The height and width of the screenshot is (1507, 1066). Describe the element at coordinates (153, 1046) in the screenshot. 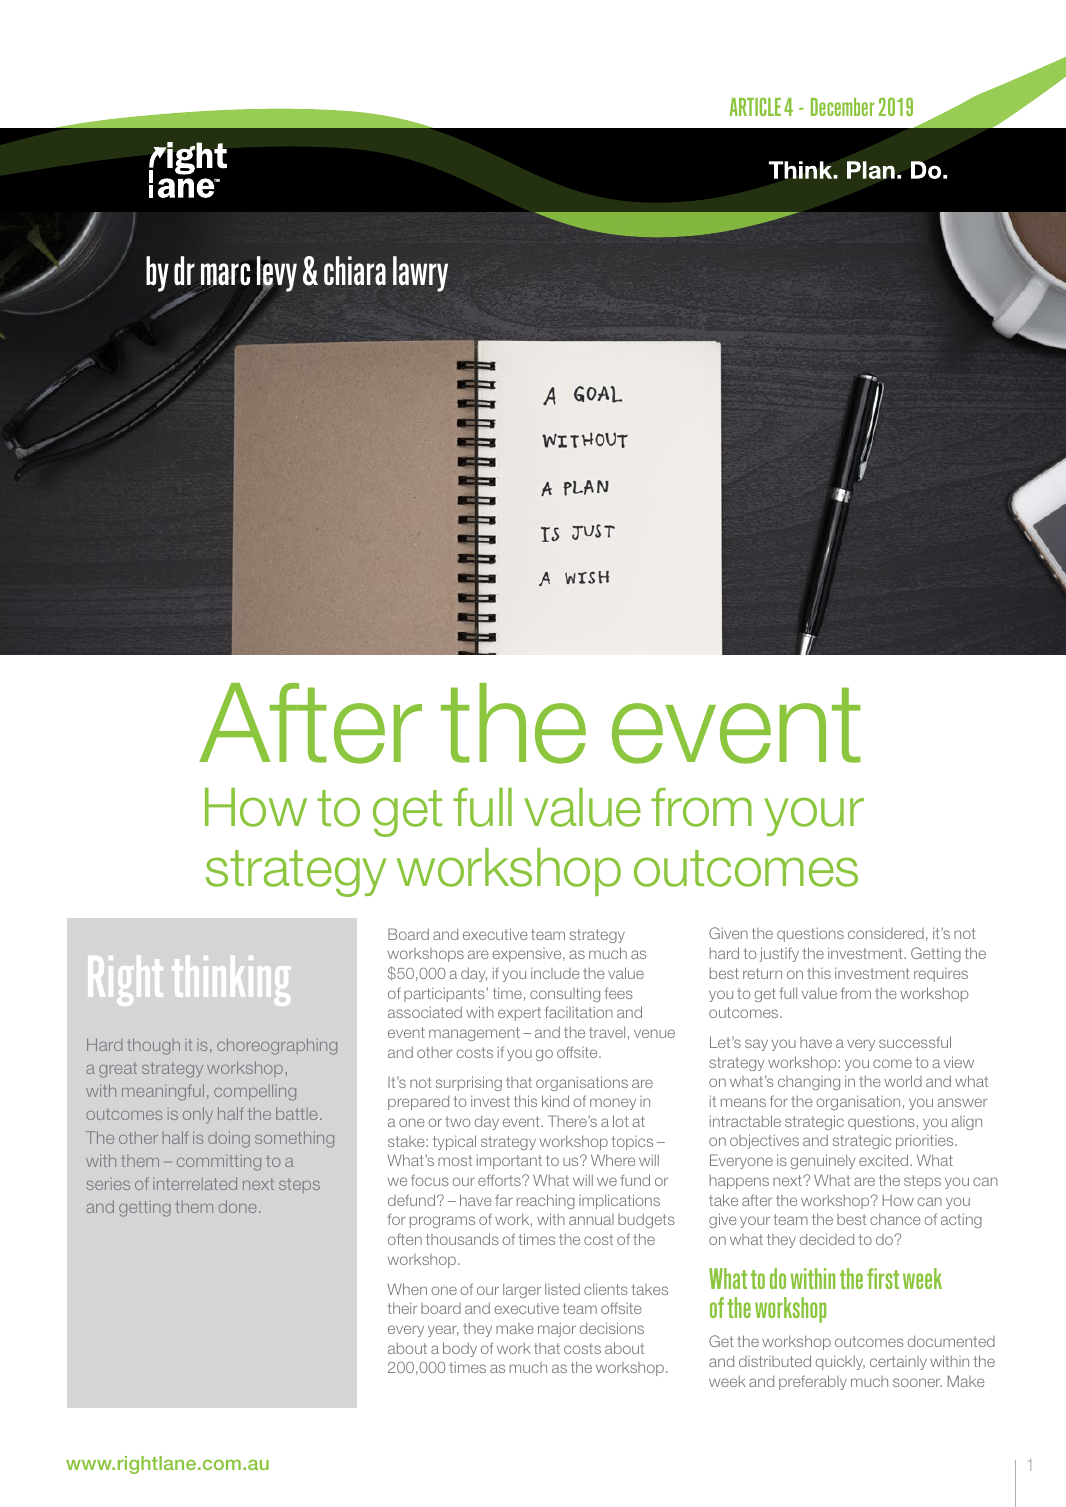

I see `though` at that location.
